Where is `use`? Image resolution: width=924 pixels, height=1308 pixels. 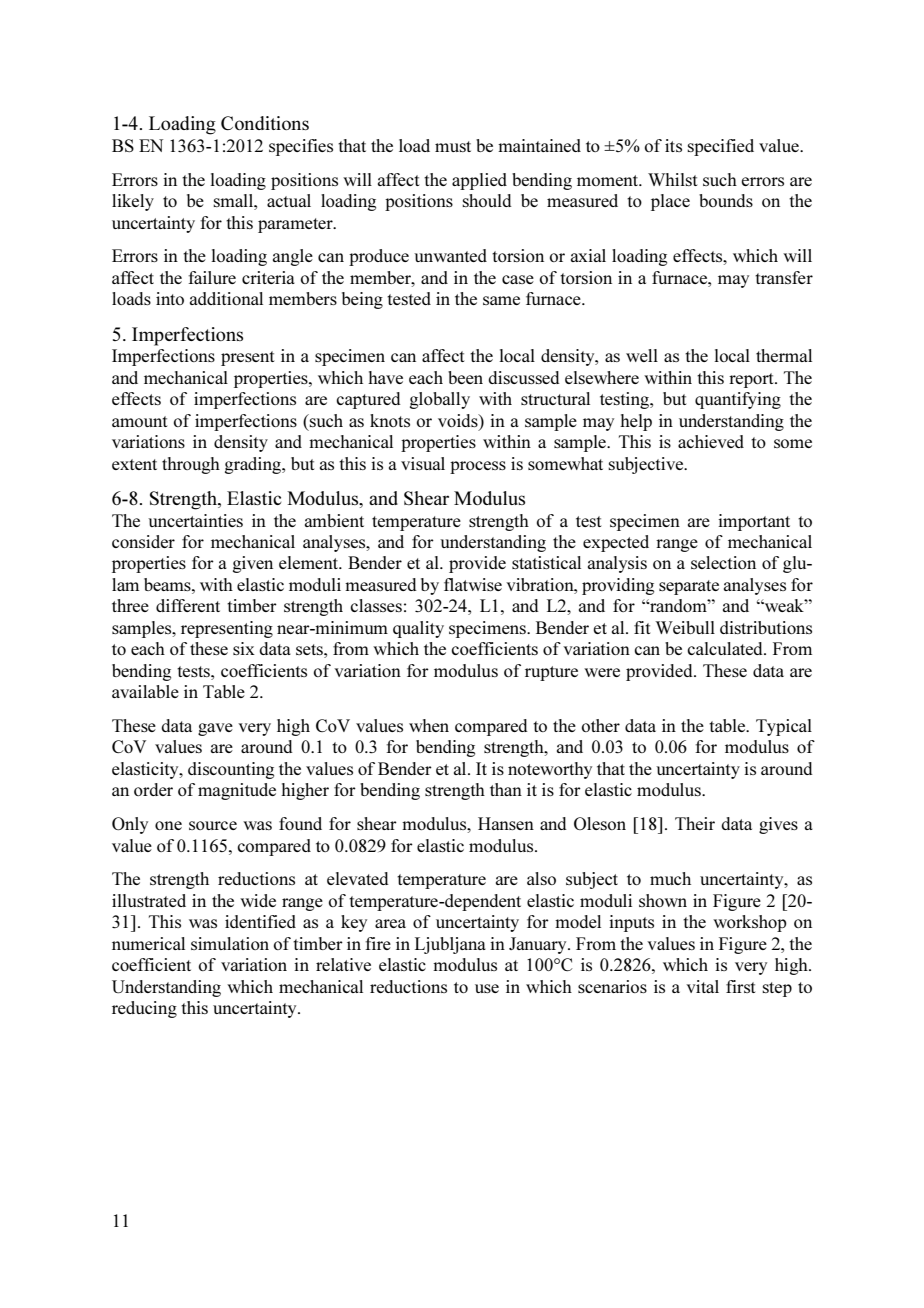 use is located at coordinates (487, 988).
